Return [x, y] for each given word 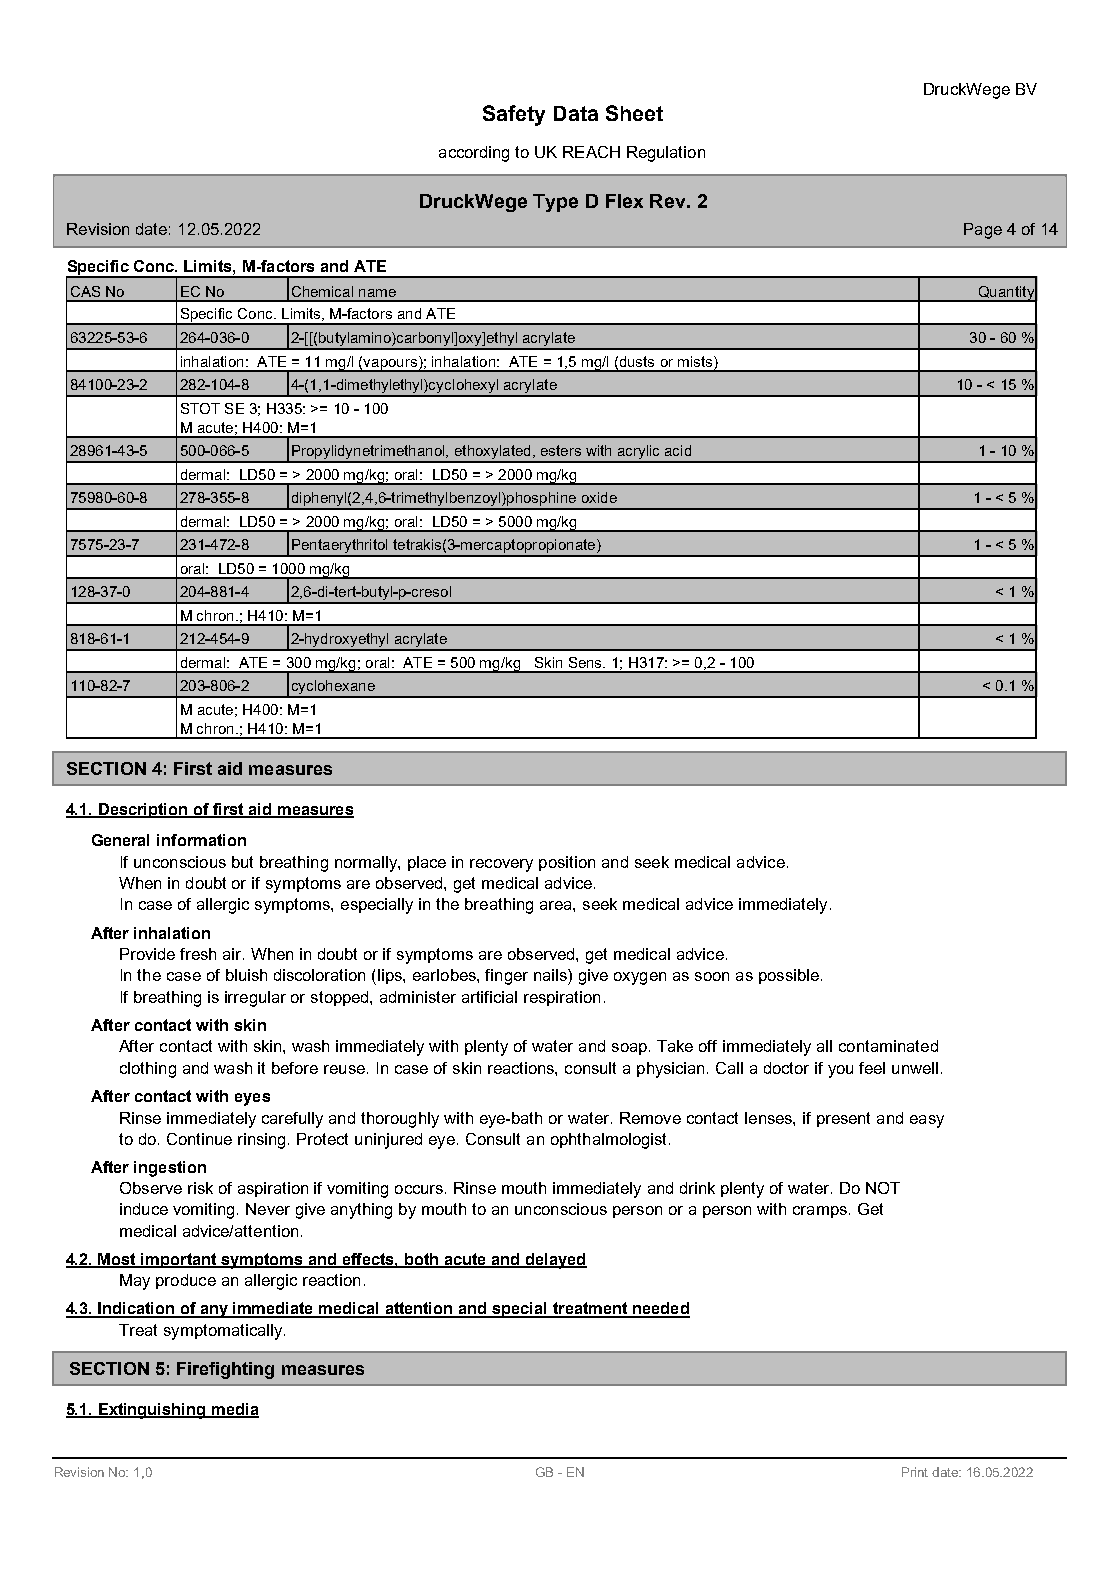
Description [143, 810]
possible [789, 976]
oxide [599, 497]
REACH [591, 152]
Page [983, 231]
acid [678, 450]
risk [200, 1188]
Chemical [322, 291]
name [377, 293]
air [233, 954]
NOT [883, 1188]
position [567, 863]
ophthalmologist [610, 1141]
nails [551, 975]
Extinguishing [152, 1411]
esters [561, 450]
